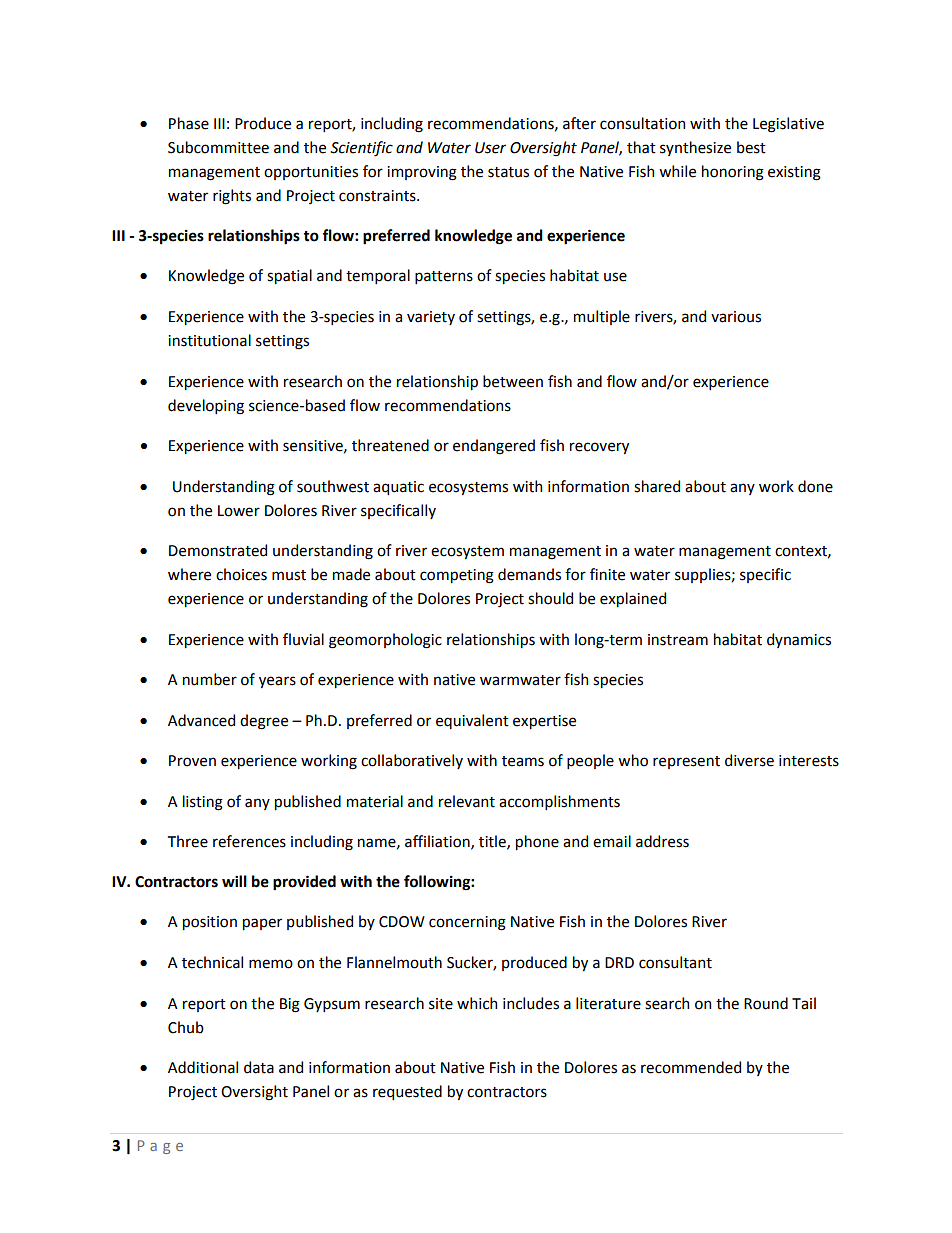 This page has height=1233, width=952. Describe the element at coordinates (751, 147) in the page. I see `best` at that location.
